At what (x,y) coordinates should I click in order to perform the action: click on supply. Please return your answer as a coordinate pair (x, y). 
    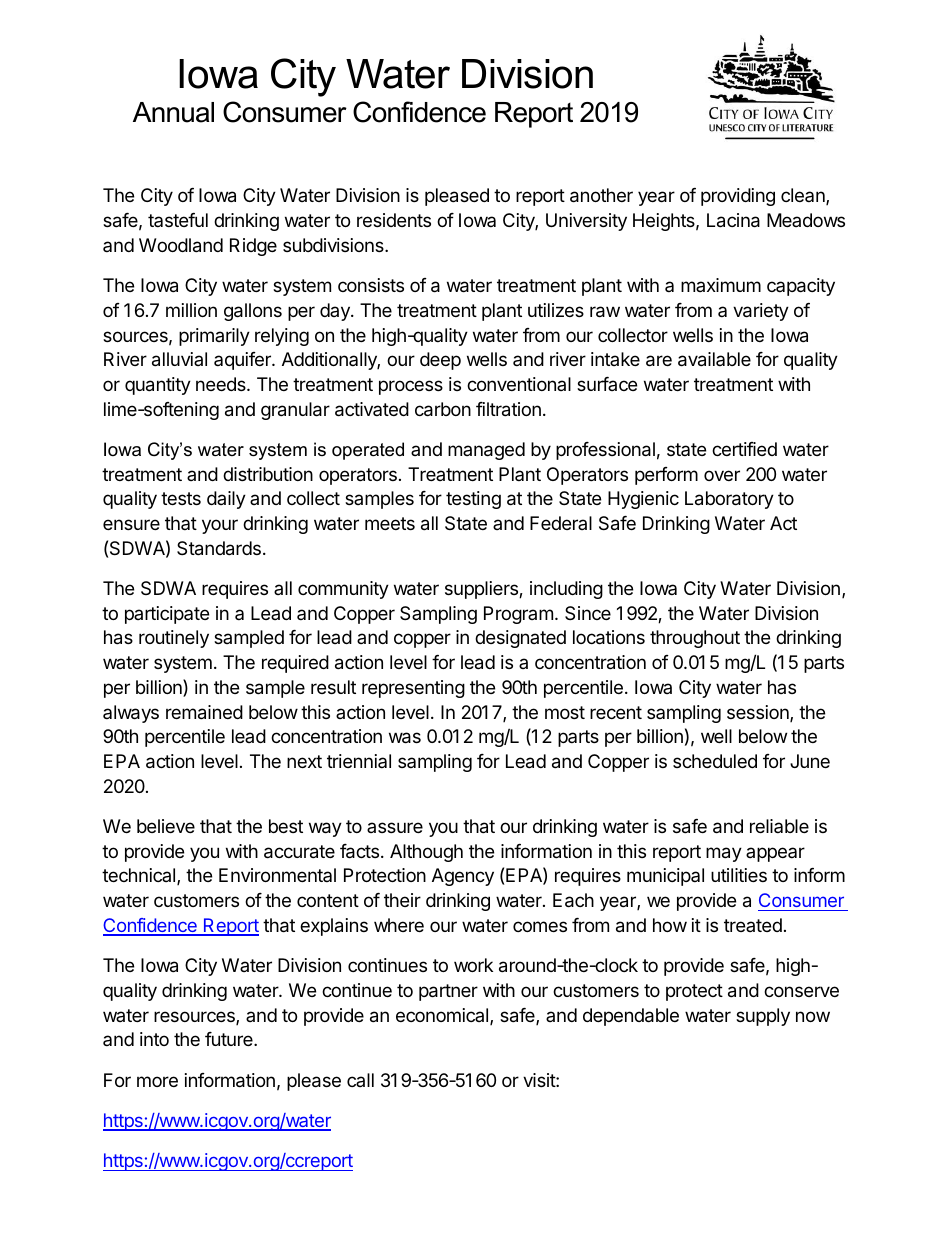
    Looking at the image, I should click on (763, 1017).
